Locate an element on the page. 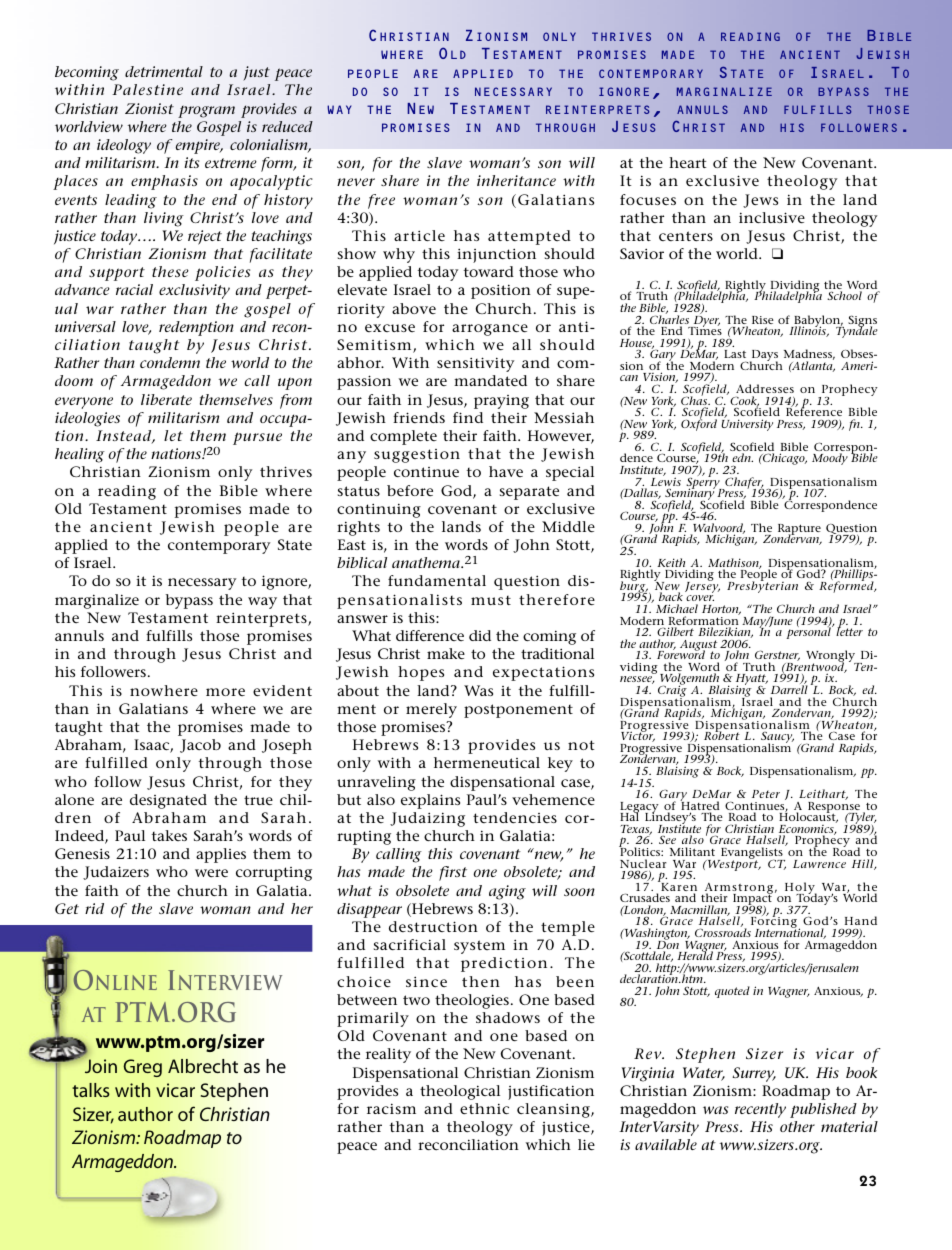 The height and width of the document is (1250, 952). Greg is located at coordinates (142, 1068).
